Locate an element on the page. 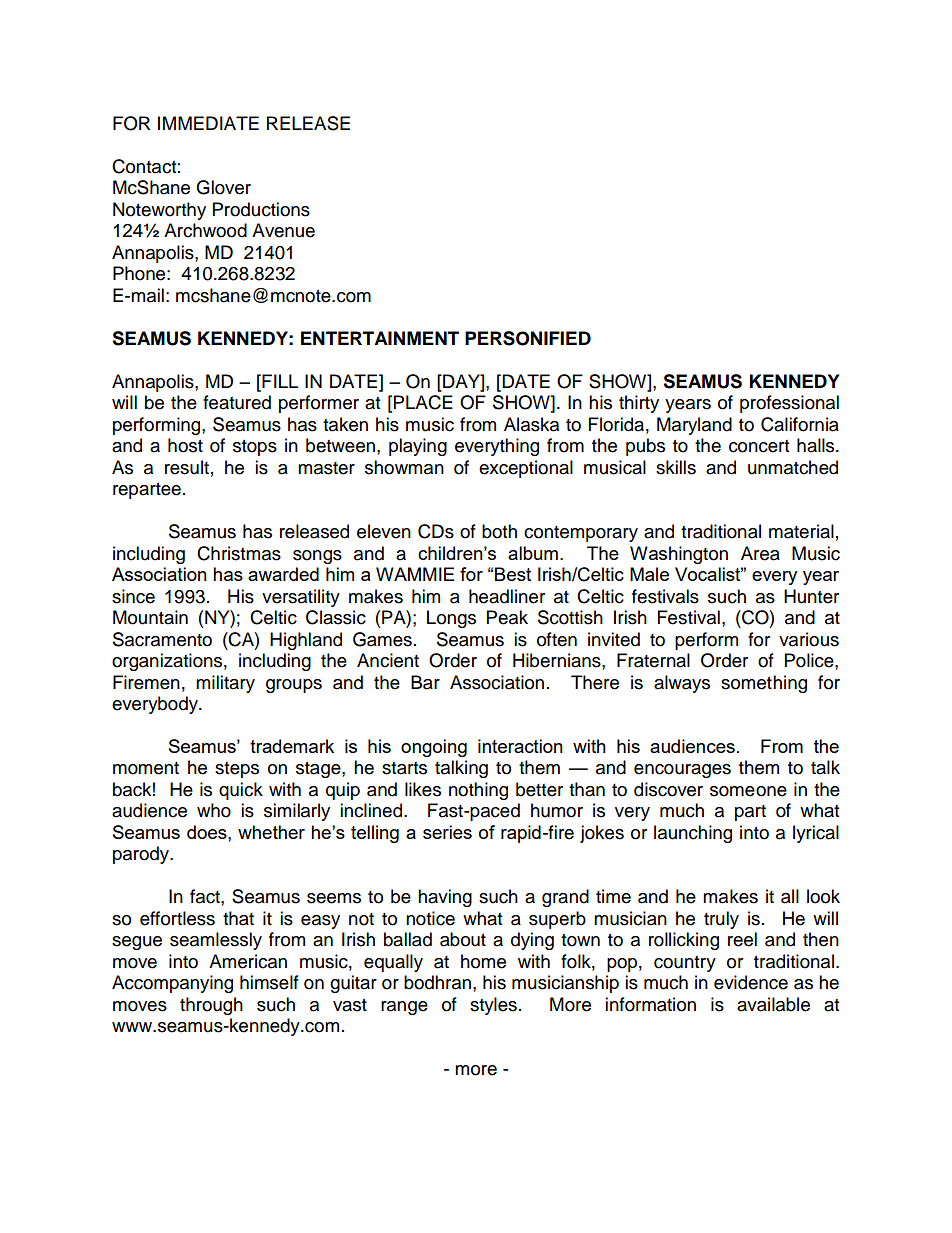  Avenue is located at coordinates (283, 230).
